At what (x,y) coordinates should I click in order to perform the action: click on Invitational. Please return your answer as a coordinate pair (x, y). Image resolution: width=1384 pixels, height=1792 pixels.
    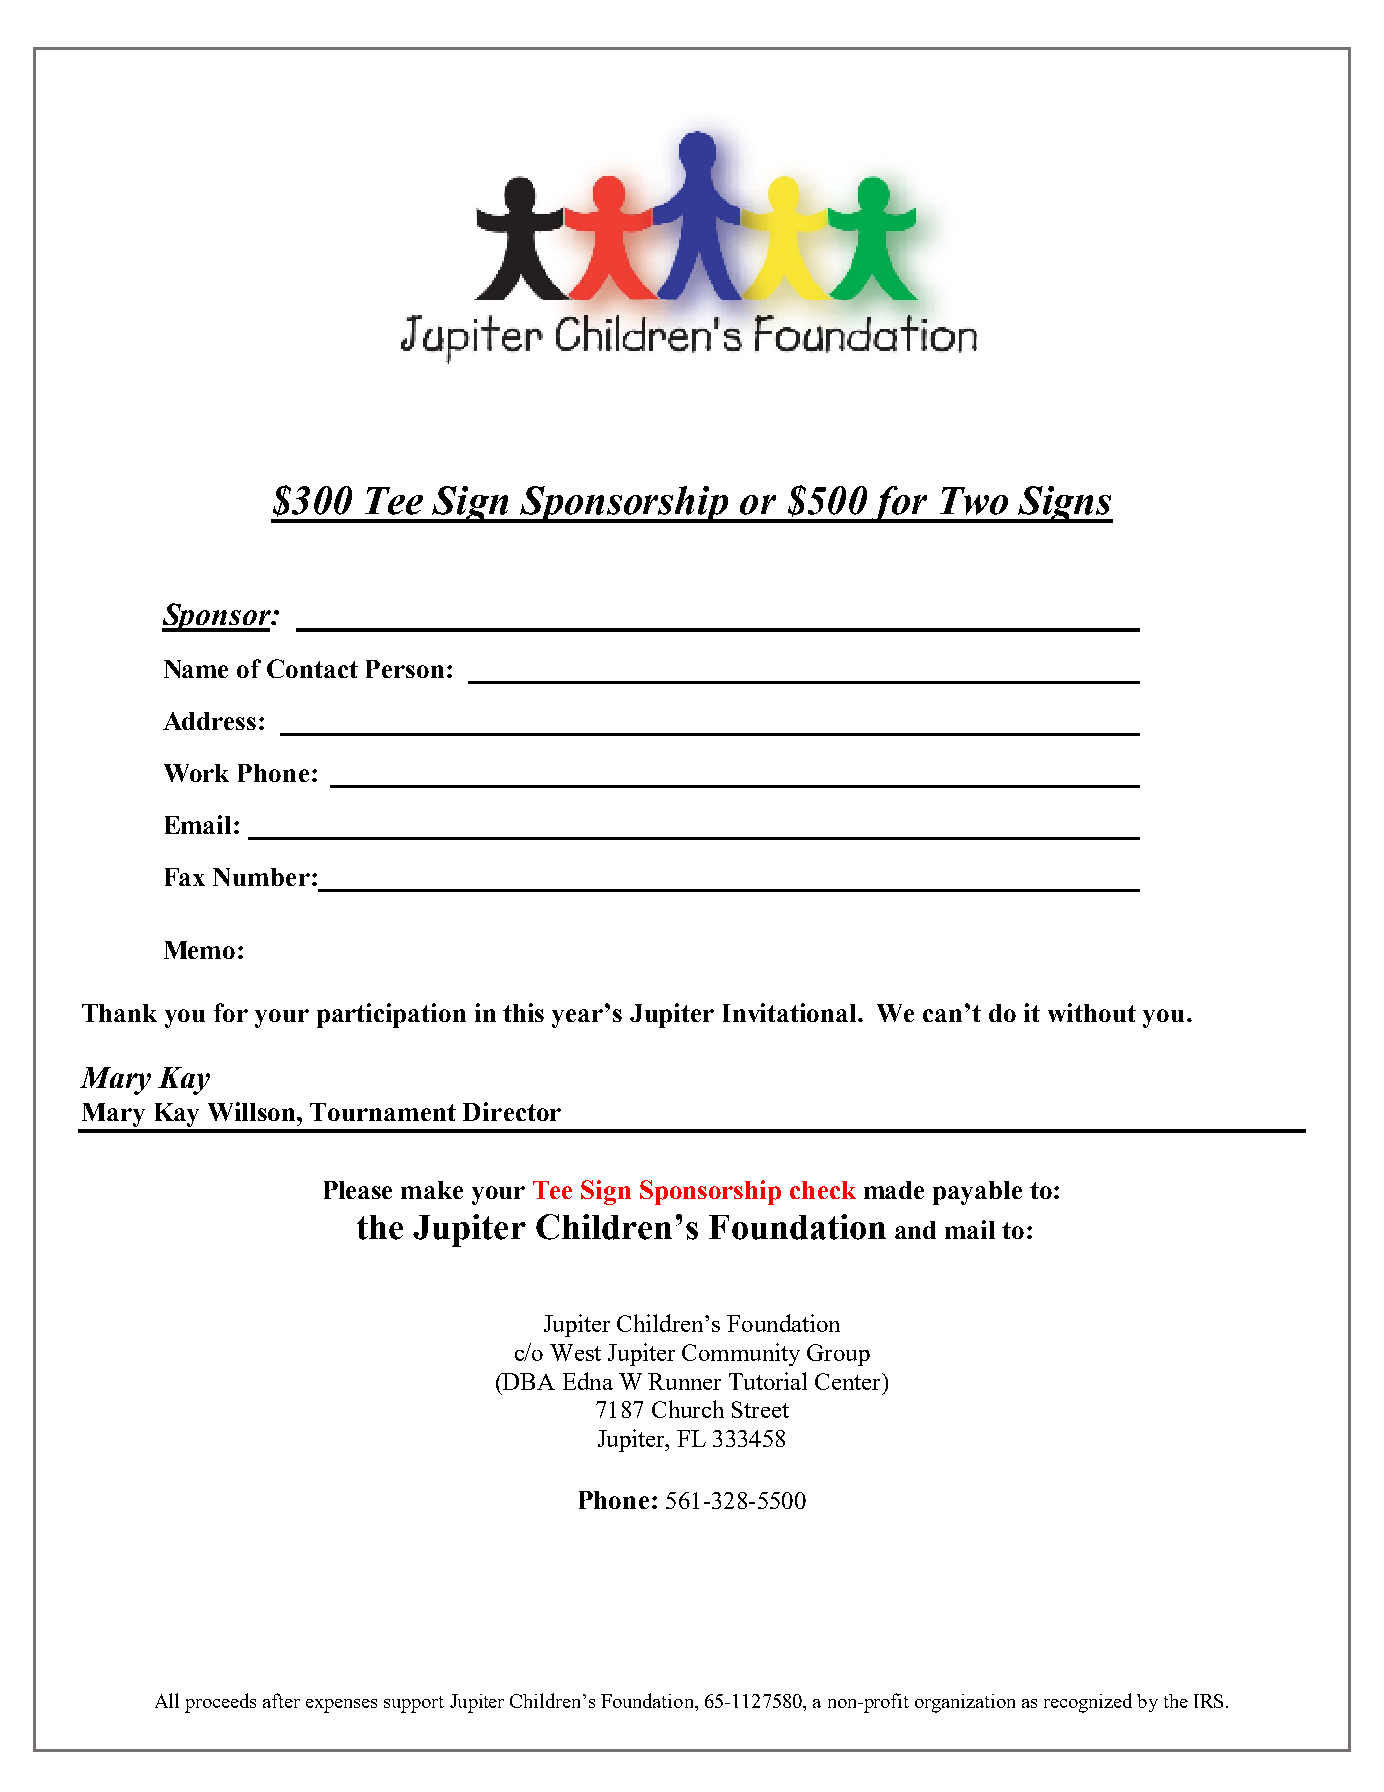
    Looking at the image, I should click on (791, 1012).
